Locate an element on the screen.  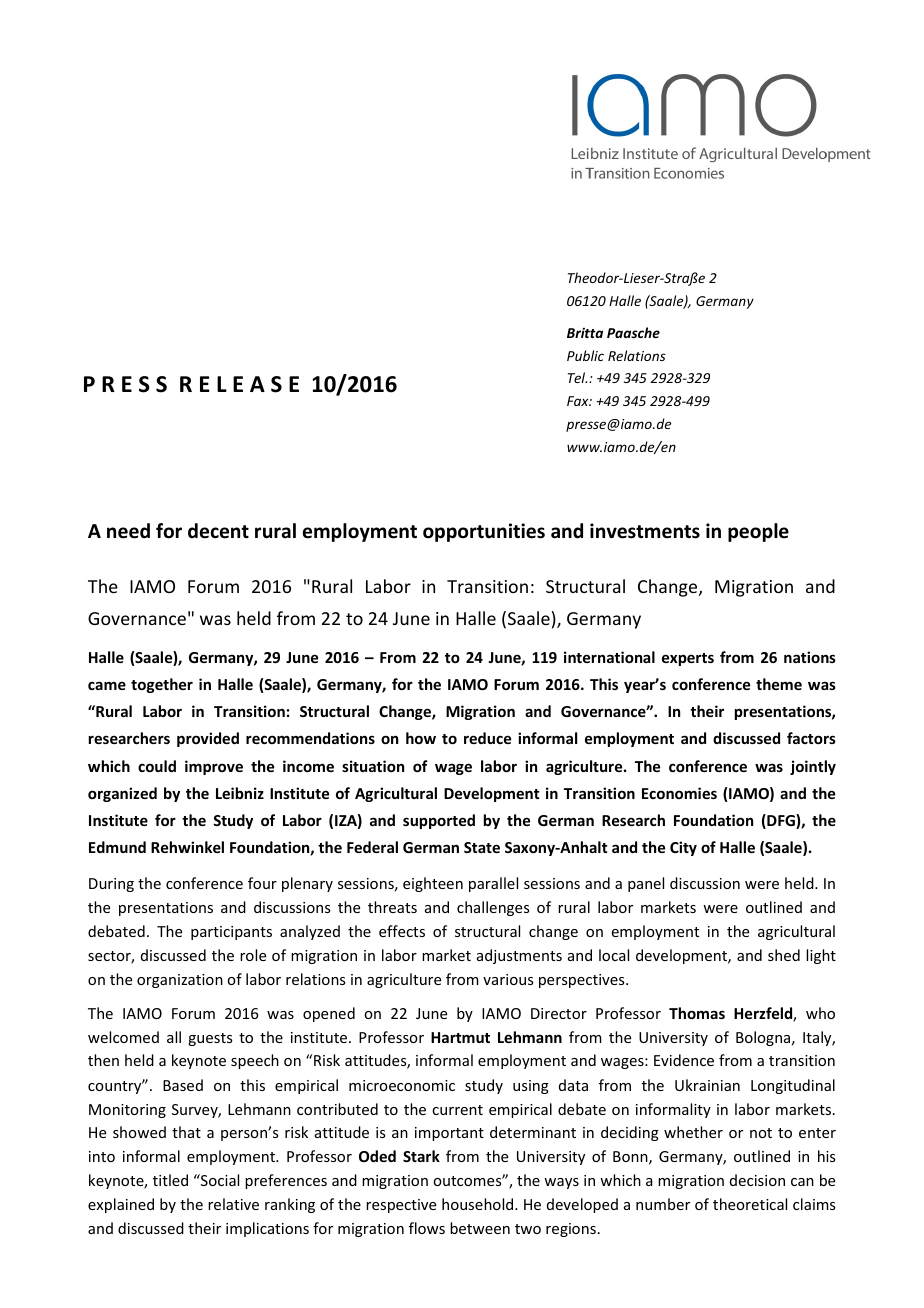
supported is located at coordinates (439, 821).
